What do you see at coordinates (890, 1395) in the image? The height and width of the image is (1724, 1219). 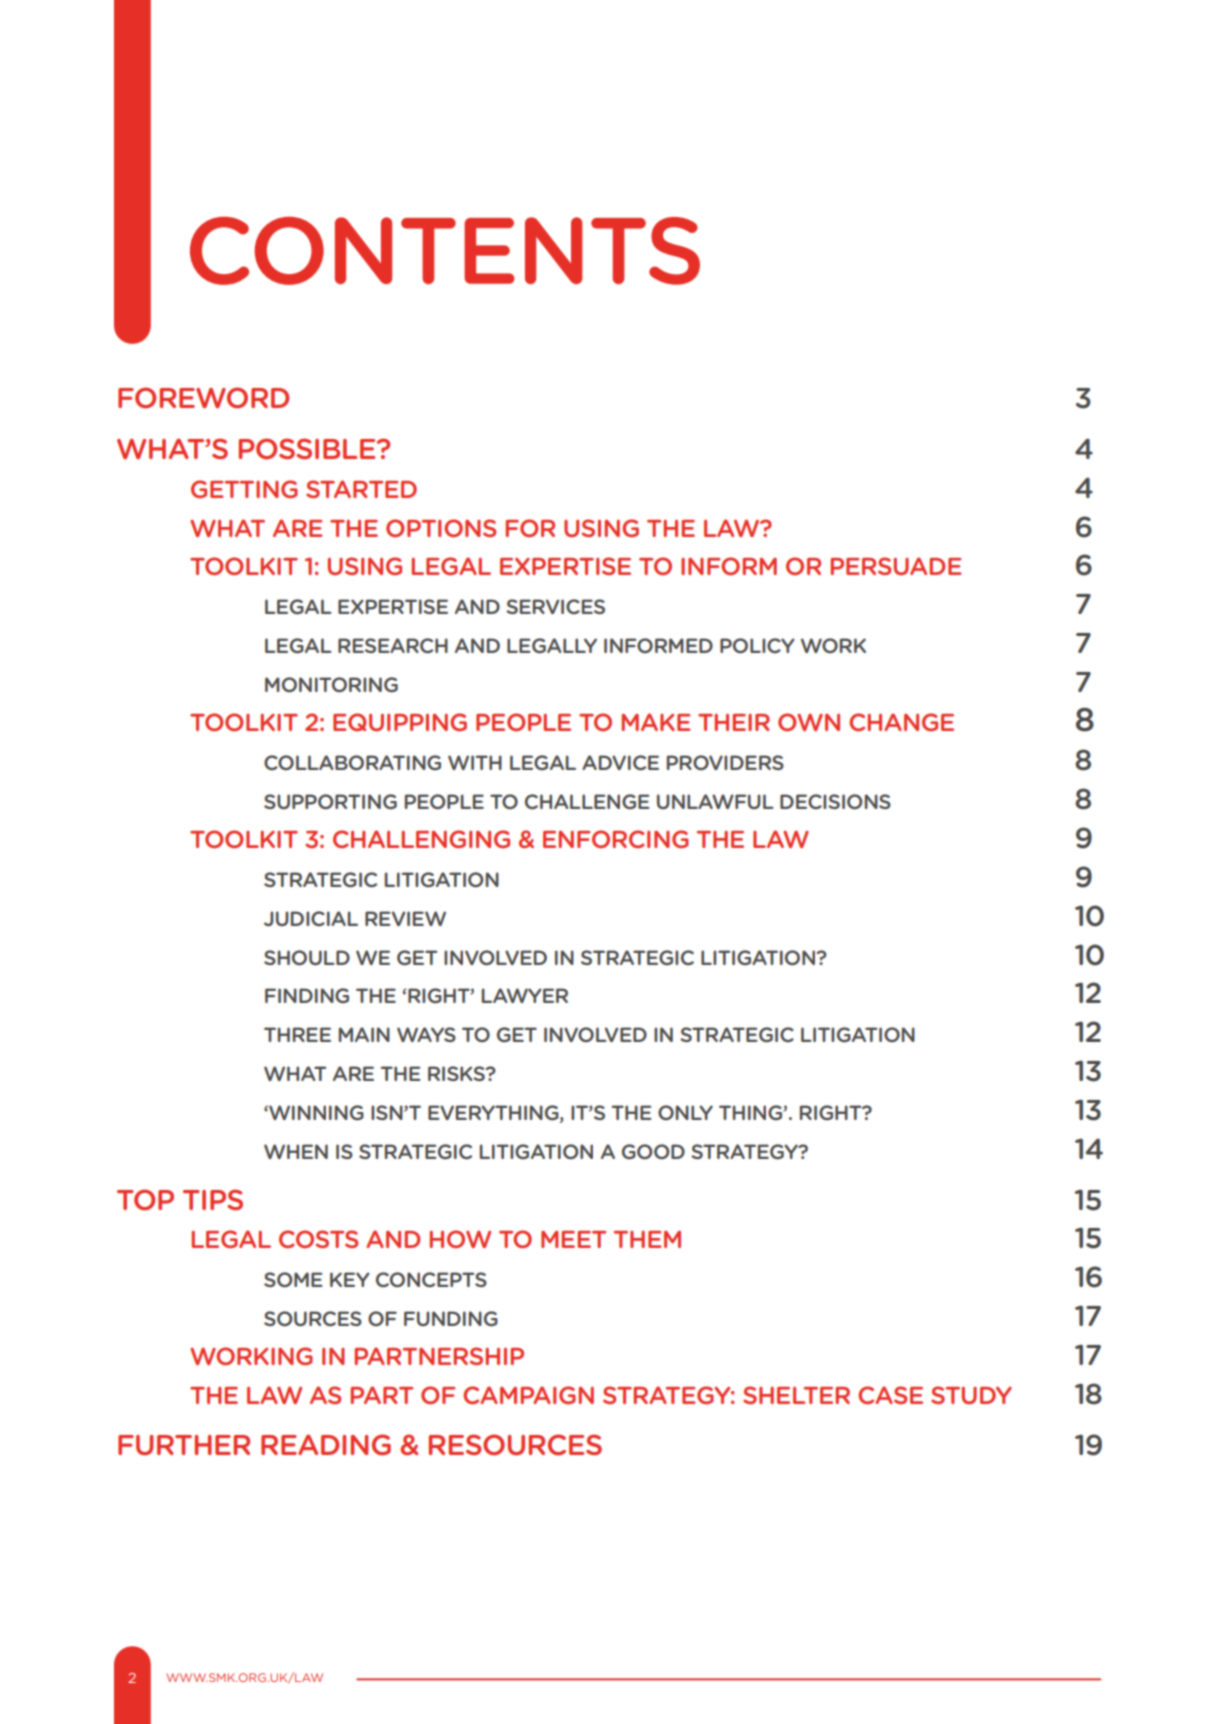 I see `CASE` at bounding box center [890, 1395].
